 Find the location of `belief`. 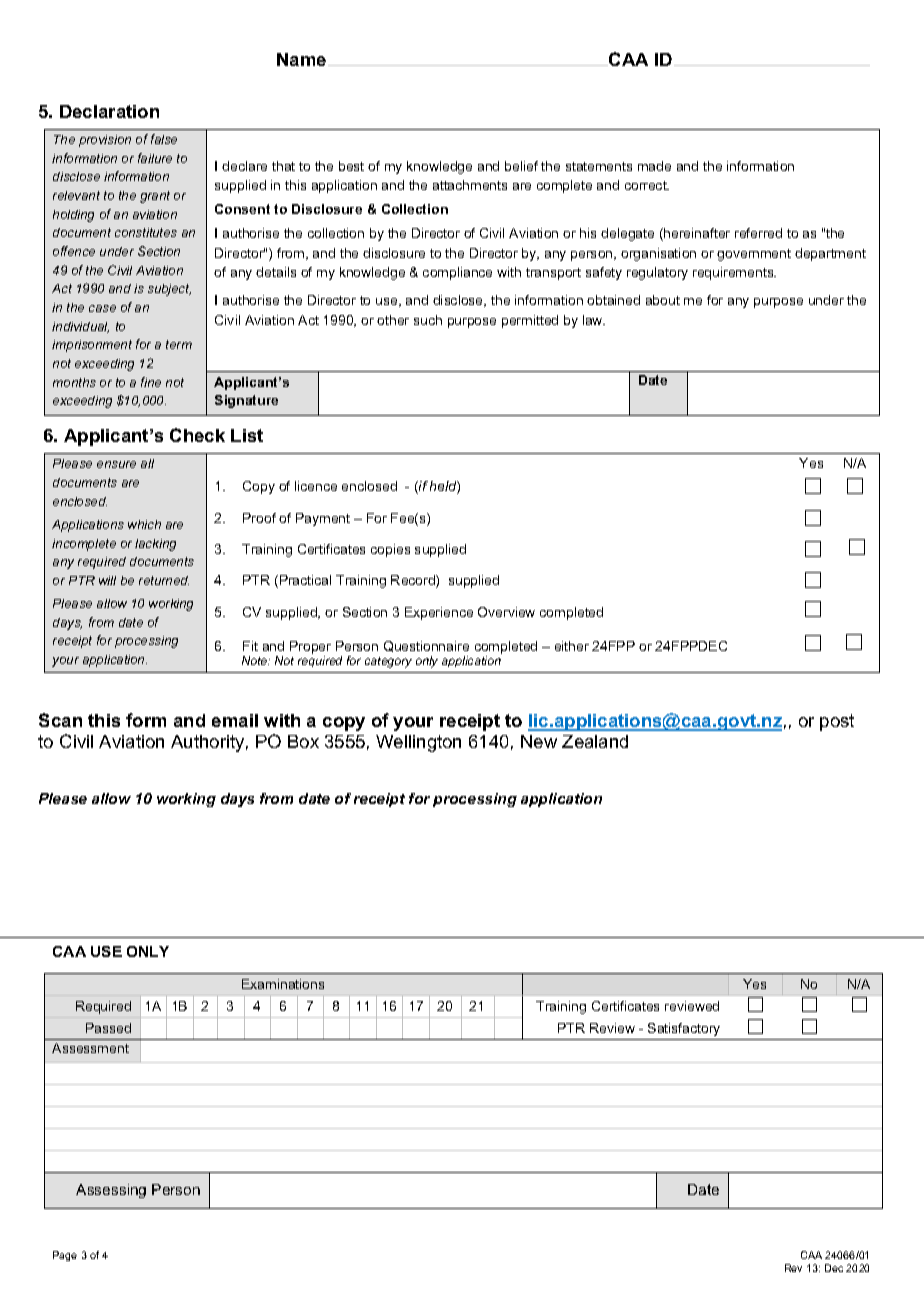

belief is located at coordinates (521, 166).
